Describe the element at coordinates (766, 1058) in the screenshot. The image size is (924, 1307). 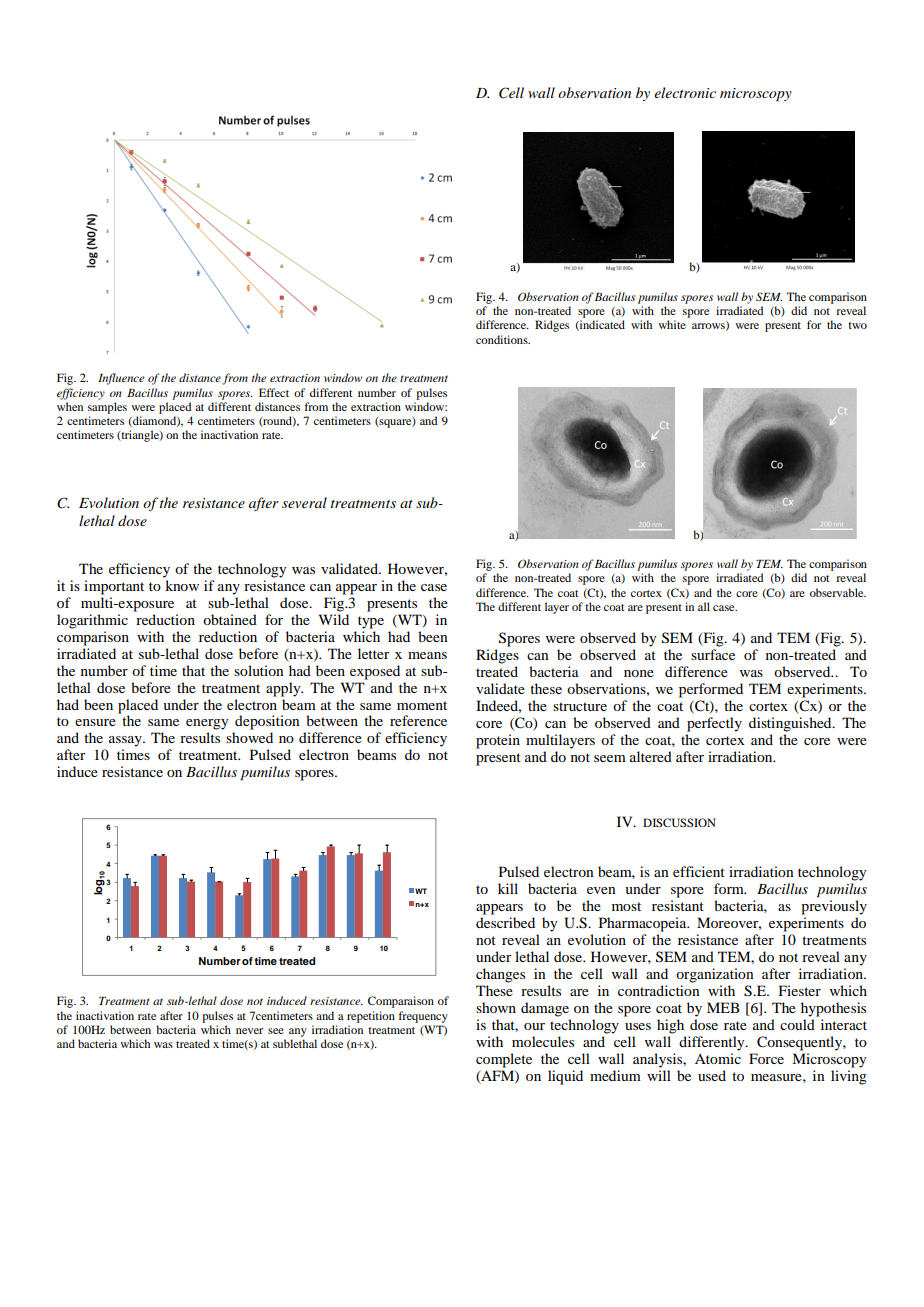
I see `Force` at that location.
